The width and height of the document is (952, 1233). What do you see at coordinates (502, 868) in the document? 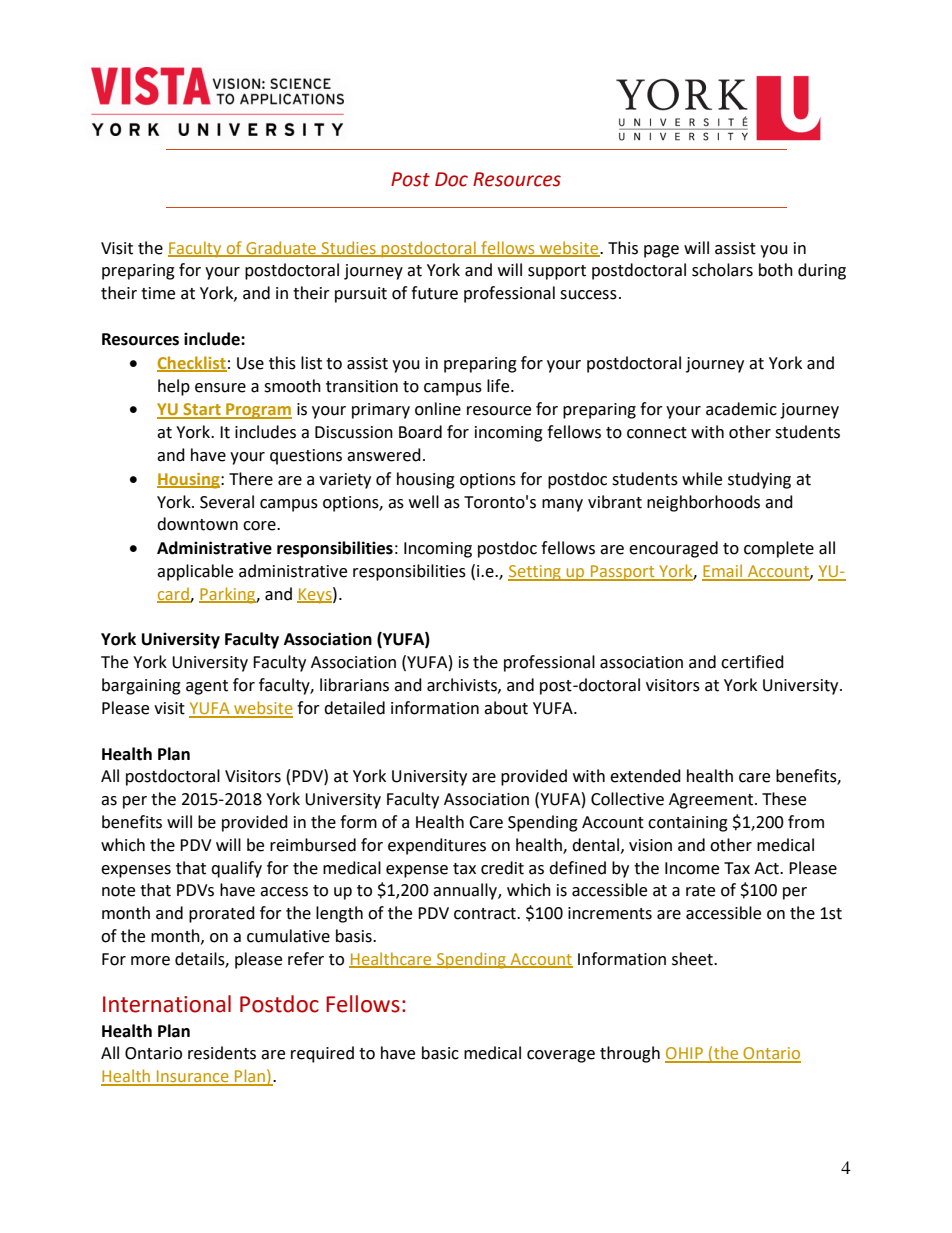
I see `credit` at bounding box center [502, 868].
